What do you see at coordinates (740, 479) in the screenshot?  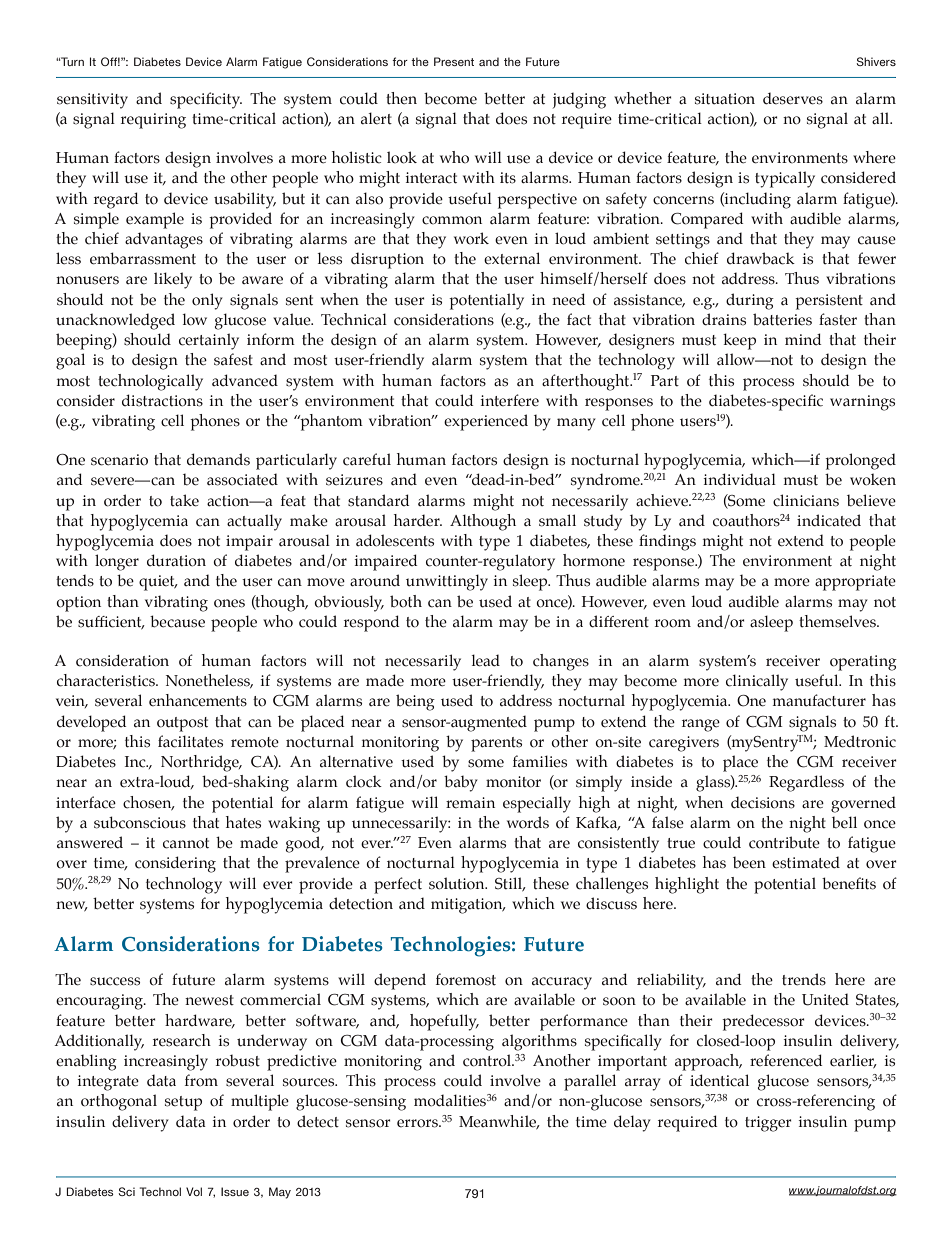 I see `individual` at bounding box center [740, 479].
